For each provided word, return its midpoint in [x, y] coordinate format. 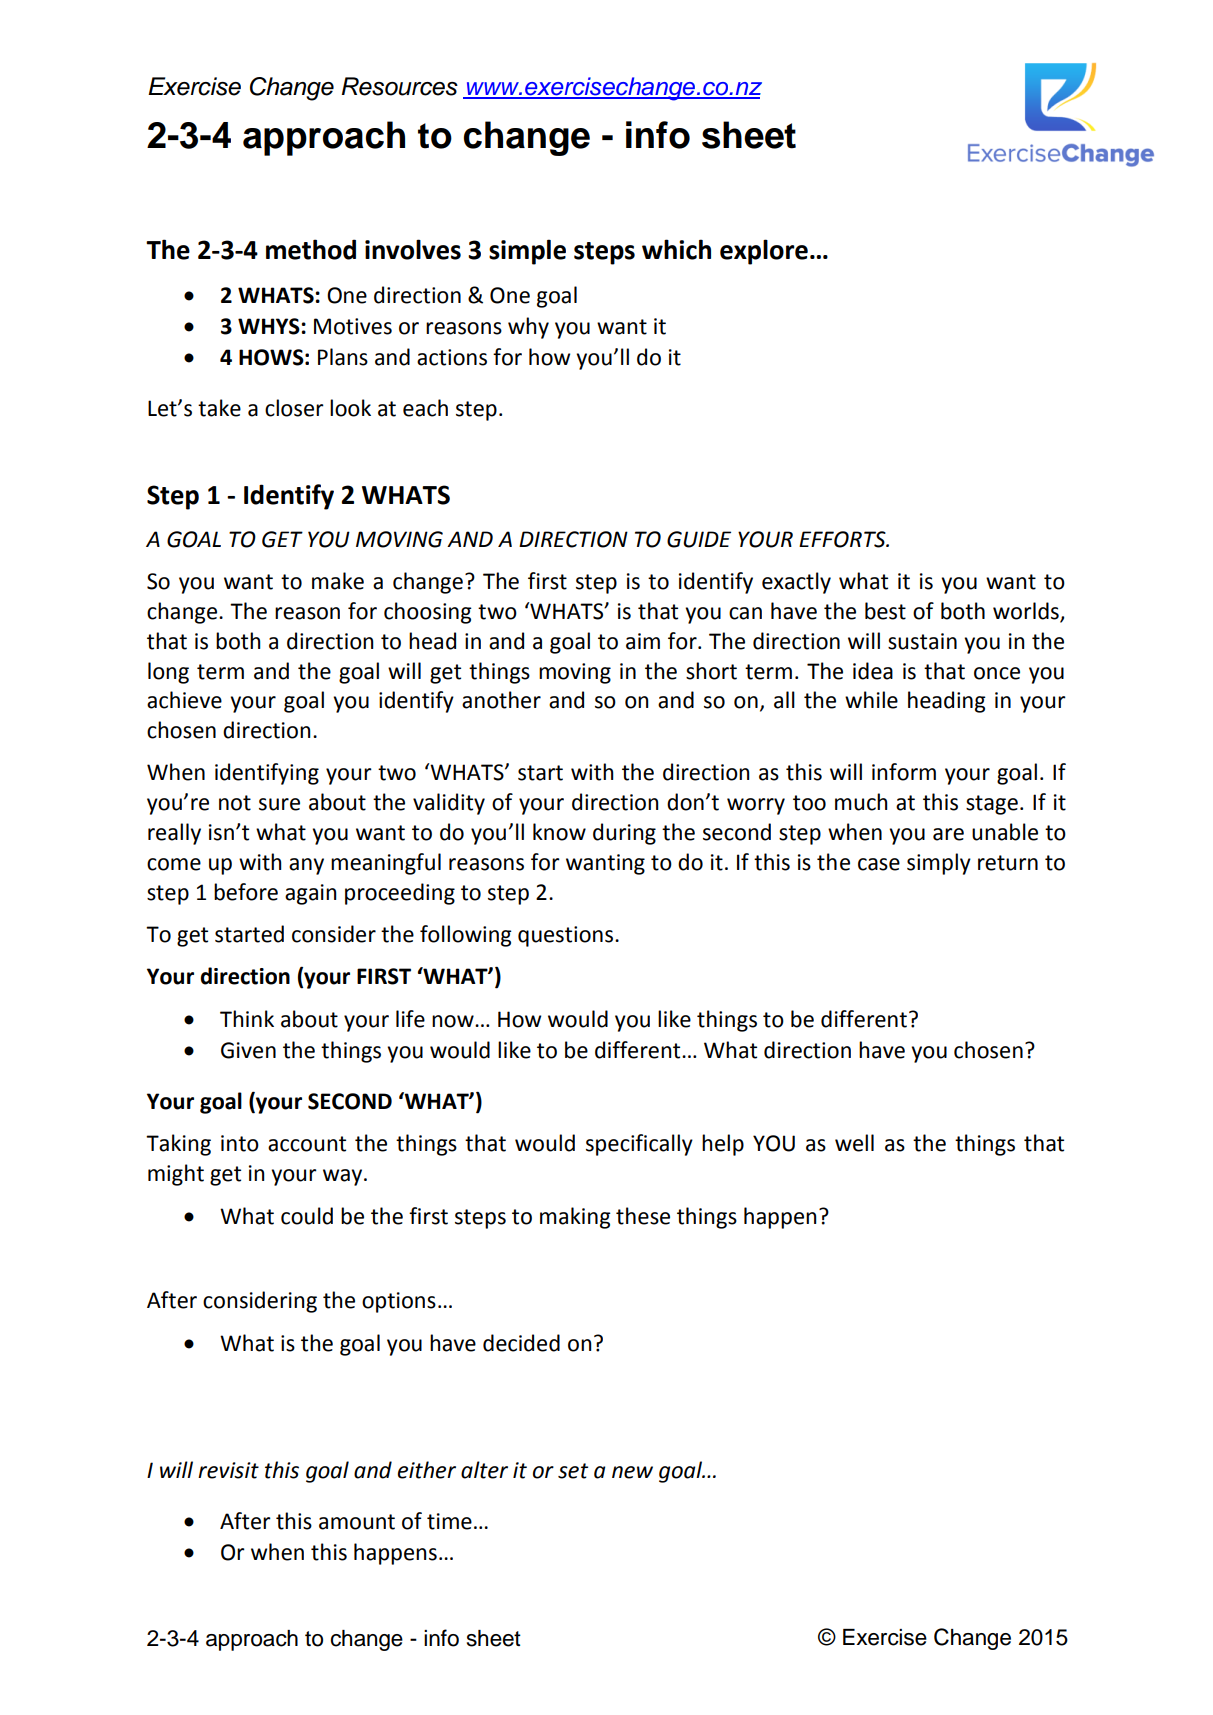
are [948, 834]
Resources [399, 86]
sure [279, 804]
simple [527, 252]
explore [764, 252]
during [624, 834]
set [573, 1471]
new [632, 1472]
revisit [228, 1470]
